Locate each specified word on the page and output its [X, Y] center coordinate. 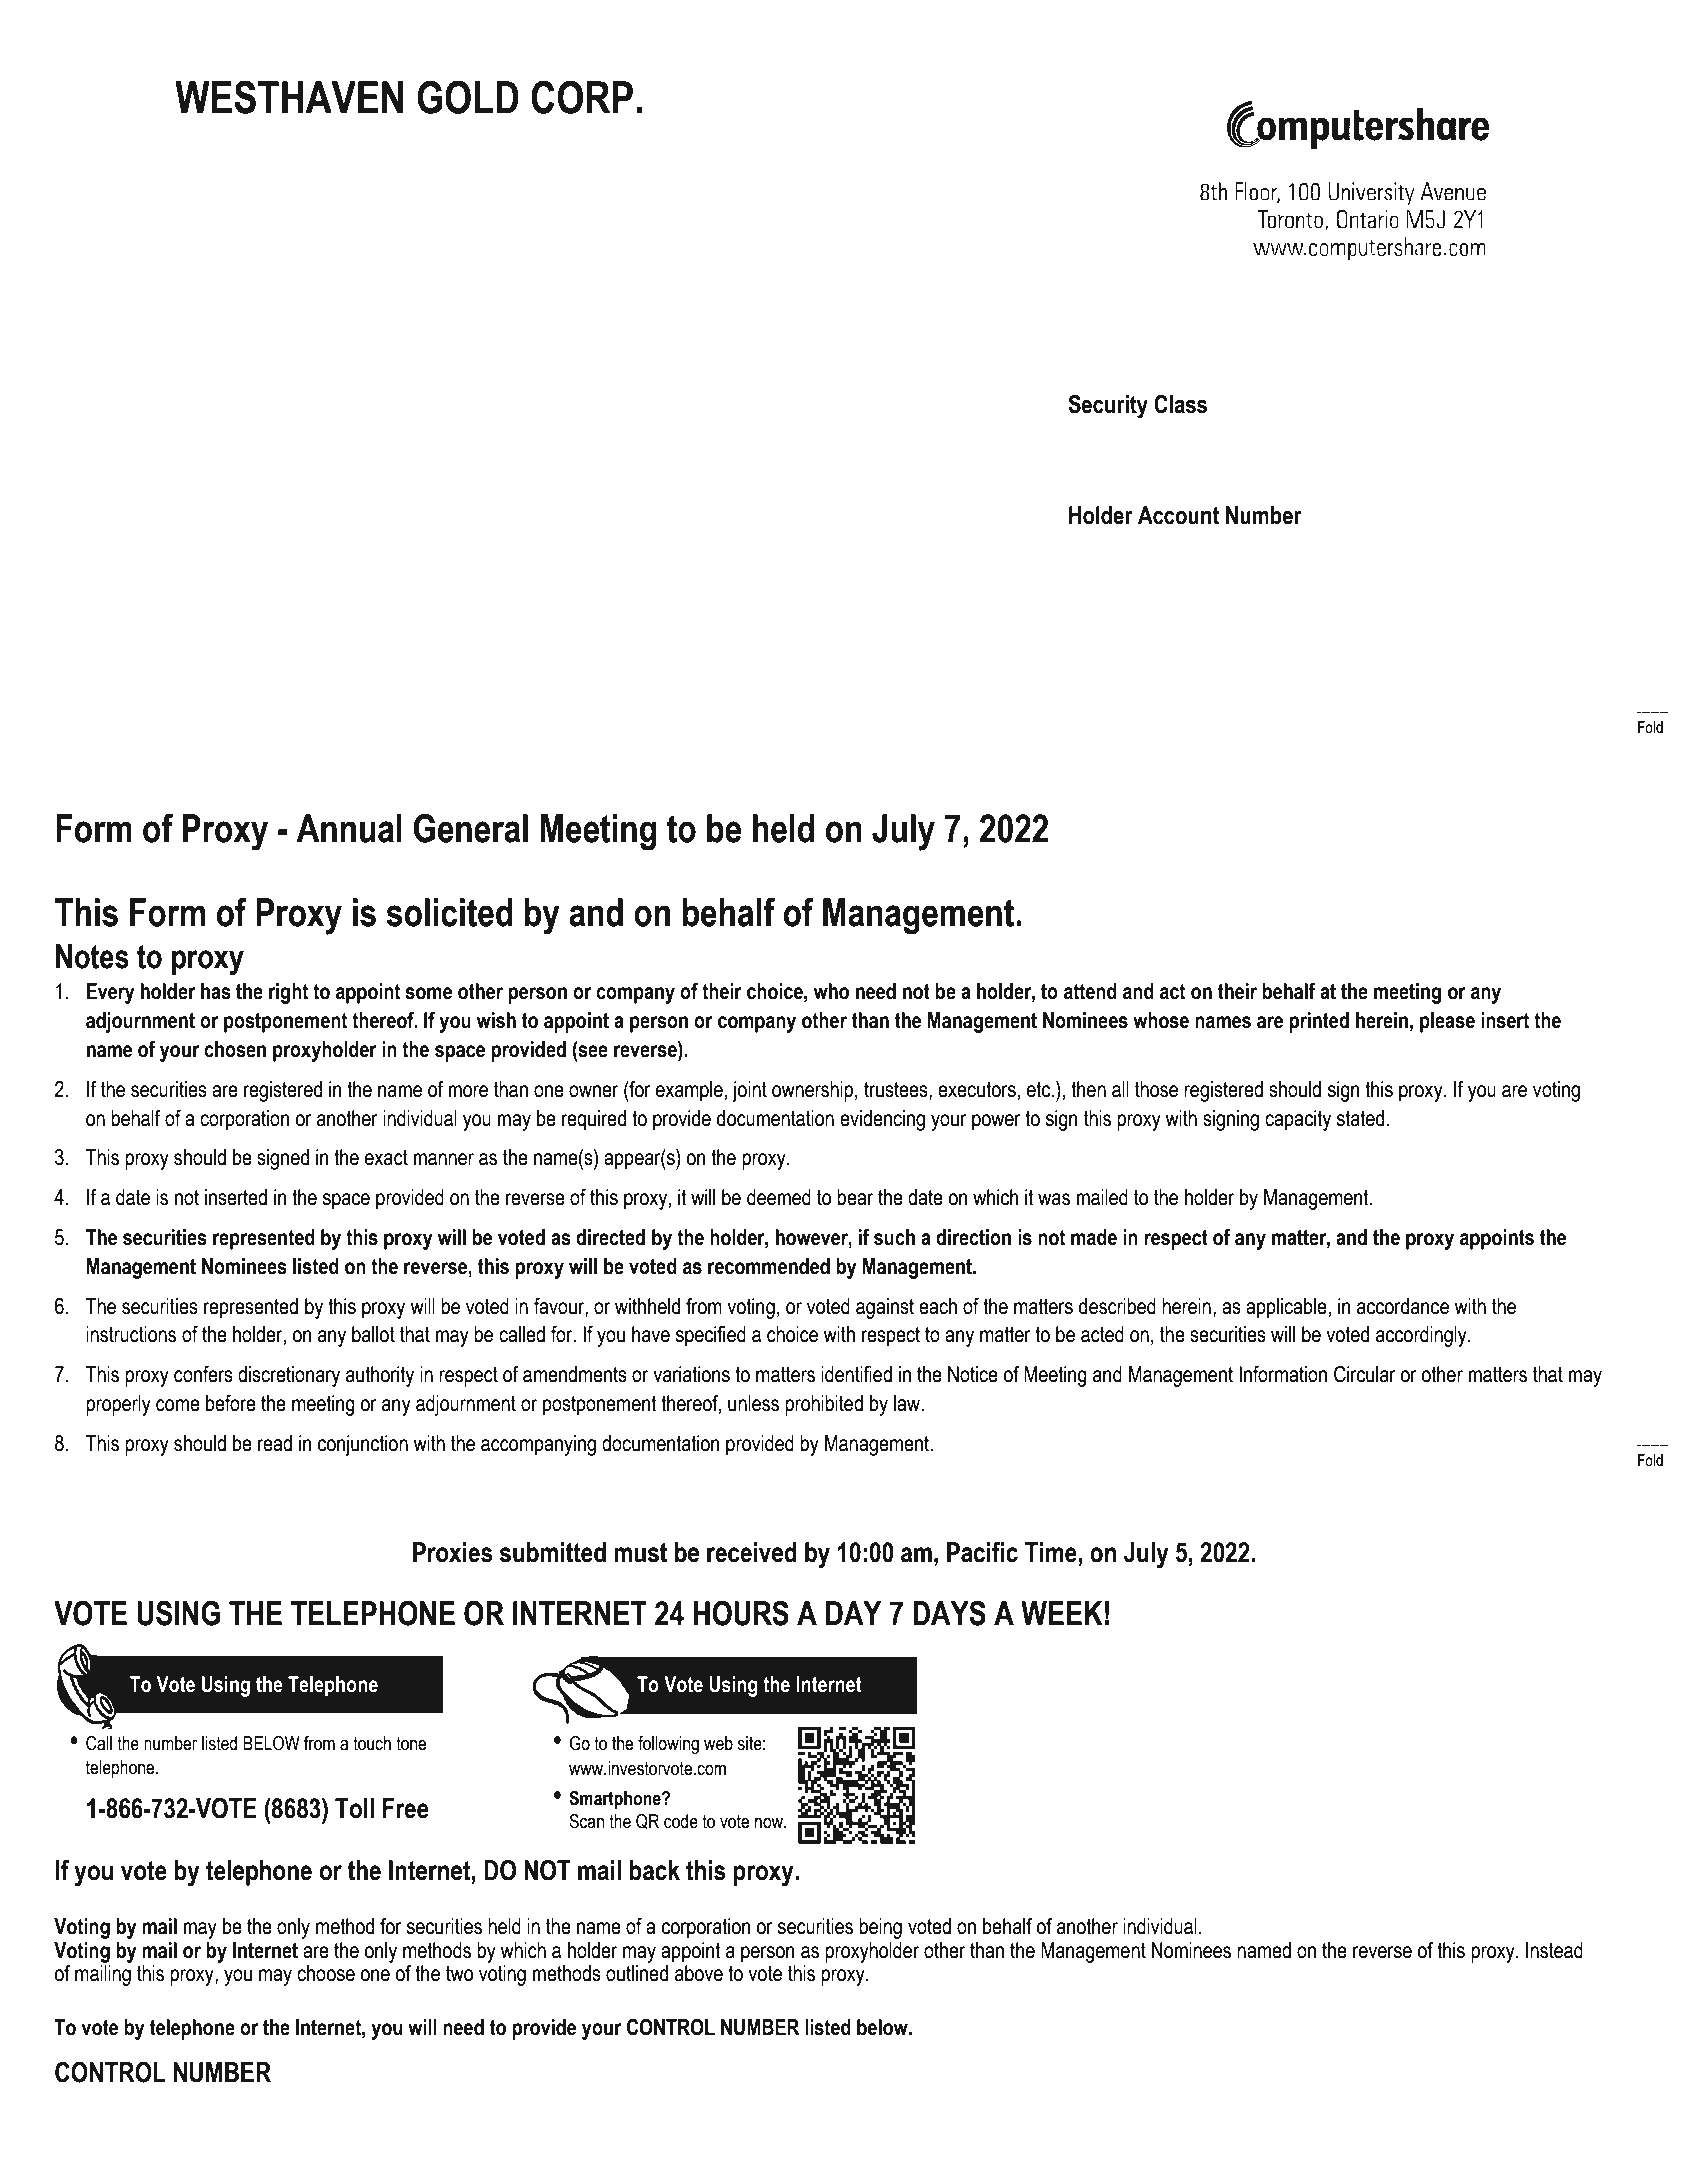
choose [326, 1973]
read [275, 1443]
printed [1319, 1022]
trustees [897, 1091]
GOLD [468, 97]
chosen [235, 1049]
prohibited [824, 1405]
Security [1108, 407]
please [1447, 1022]
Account [1178, 515]
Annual [349, 828]
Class [1180, 404]
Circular [1365, 1374]
